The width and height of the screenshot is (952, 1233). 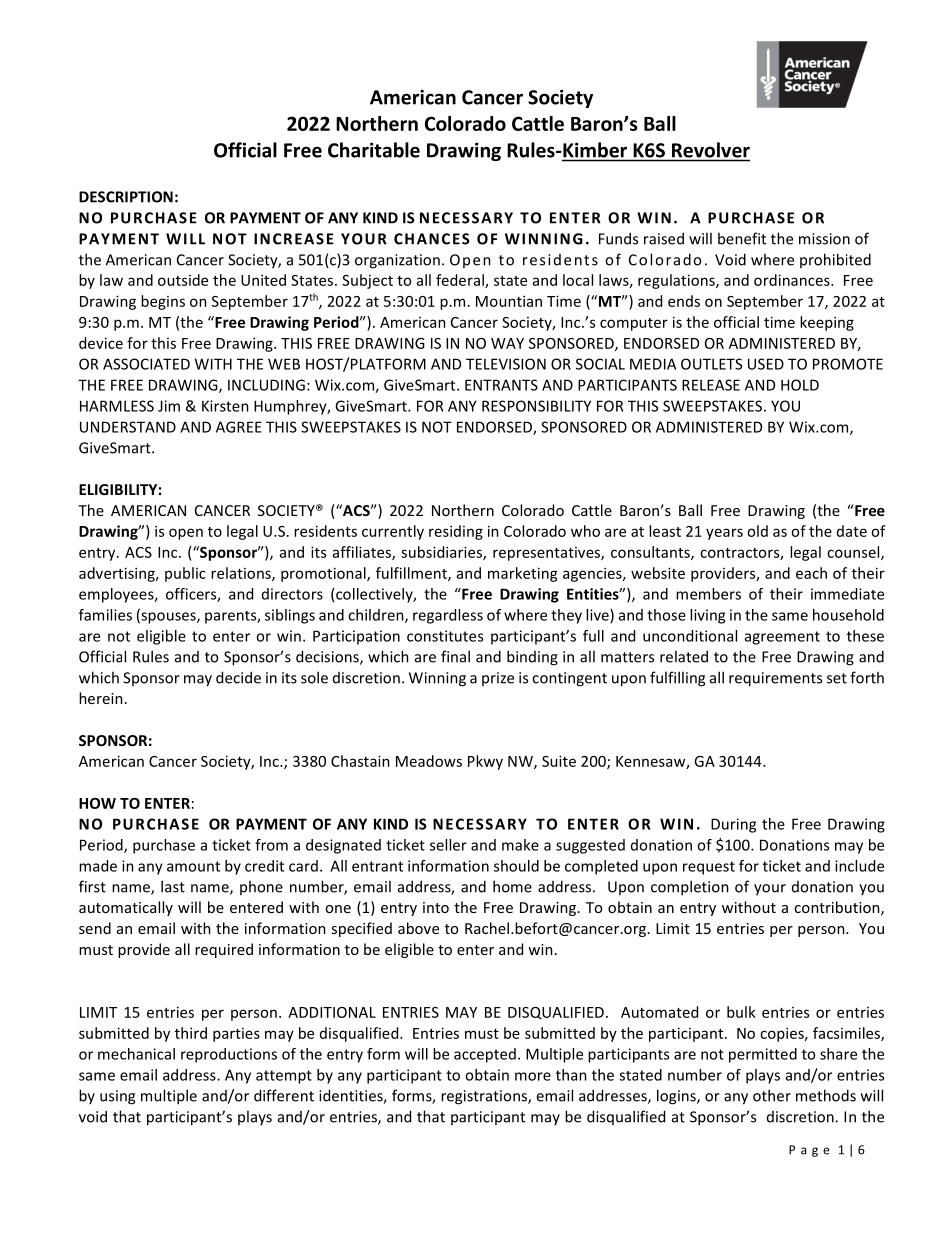 I want to click on regardless, so click(x=448, y=616).
